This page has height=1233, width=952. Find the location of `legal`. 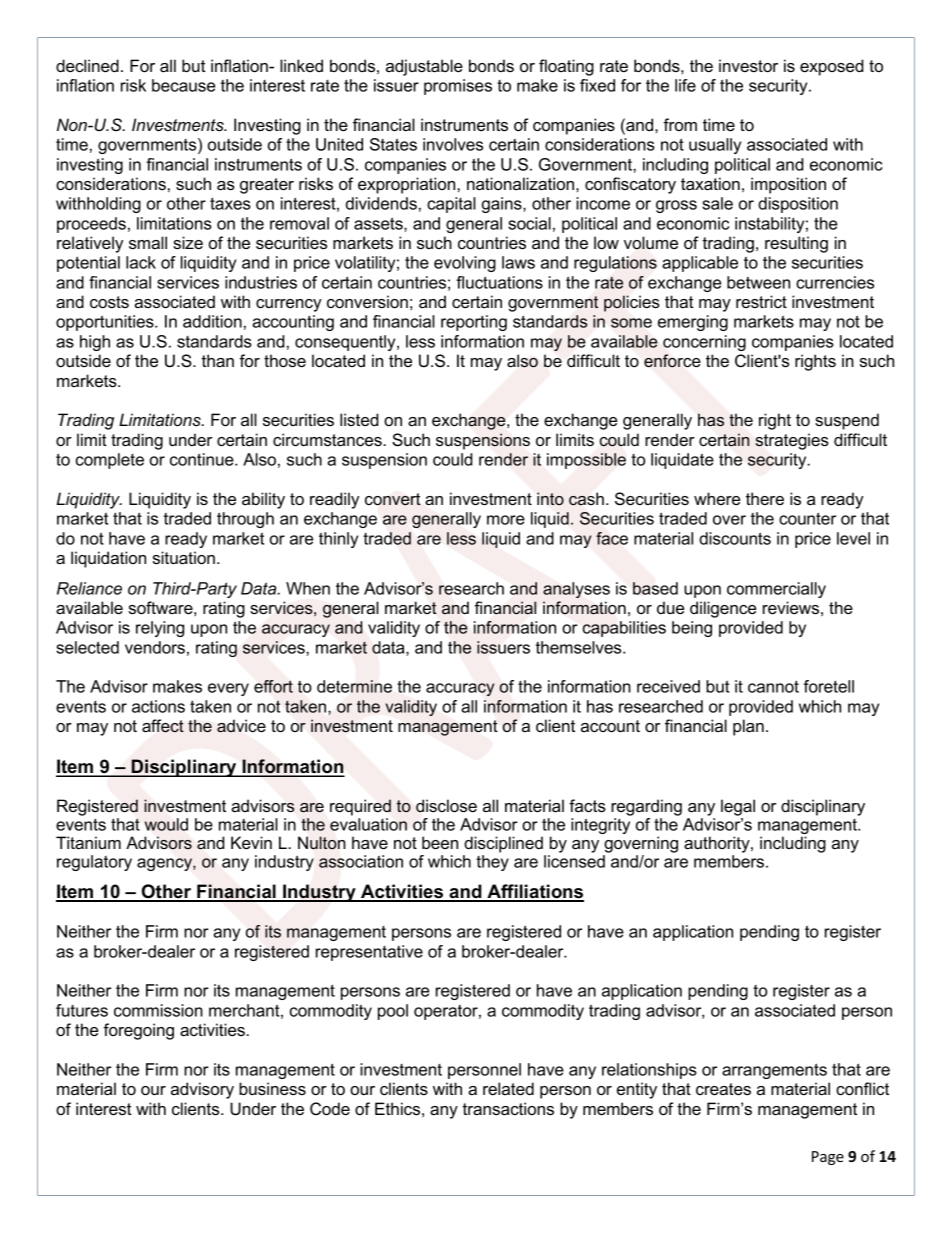

legal is located at coordinates (738, 807).
